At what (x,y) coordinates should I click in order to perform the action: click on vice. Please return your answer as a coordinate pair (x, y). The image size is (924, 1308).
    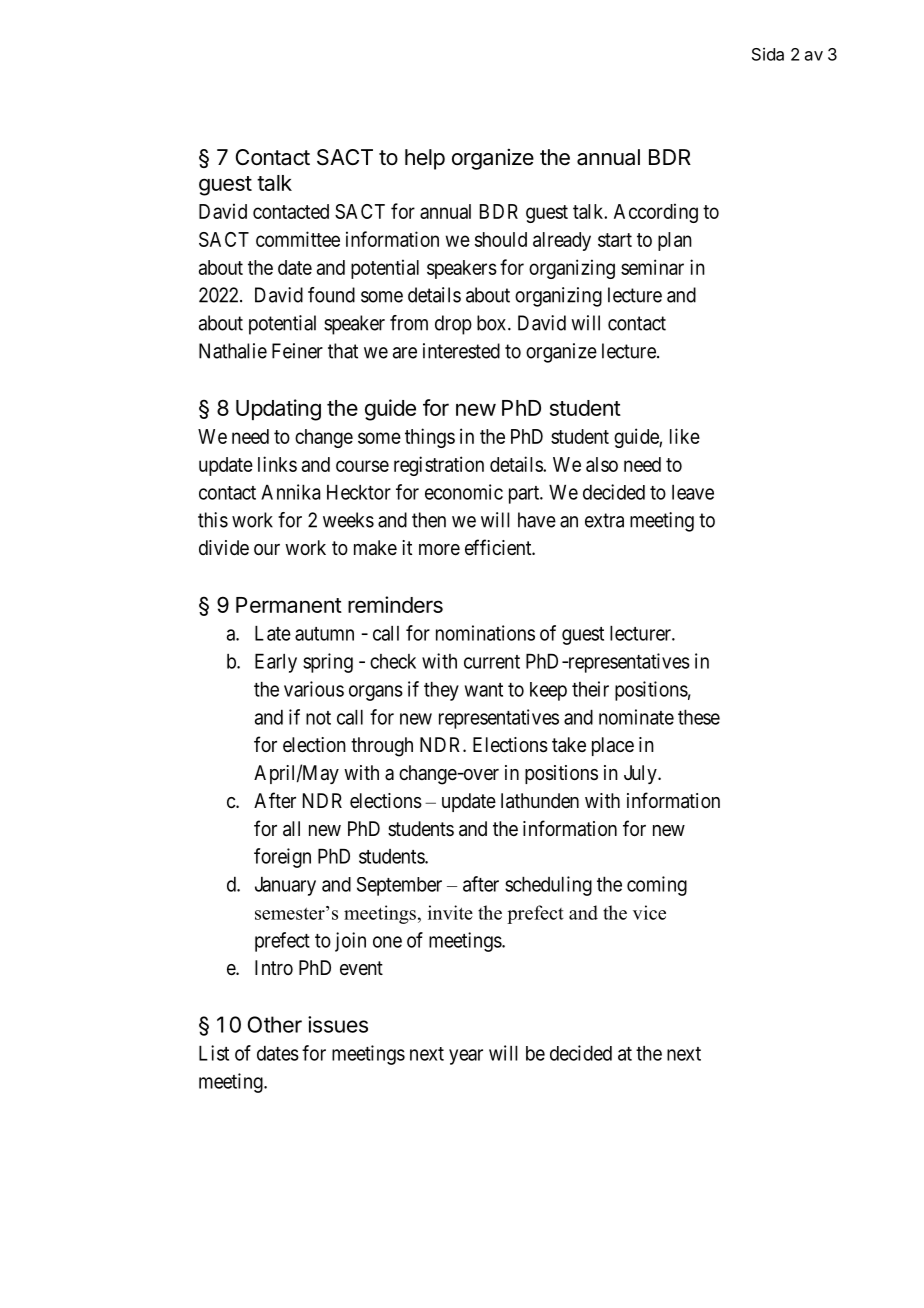
    Looking at the image, I should click on (649, 912).
